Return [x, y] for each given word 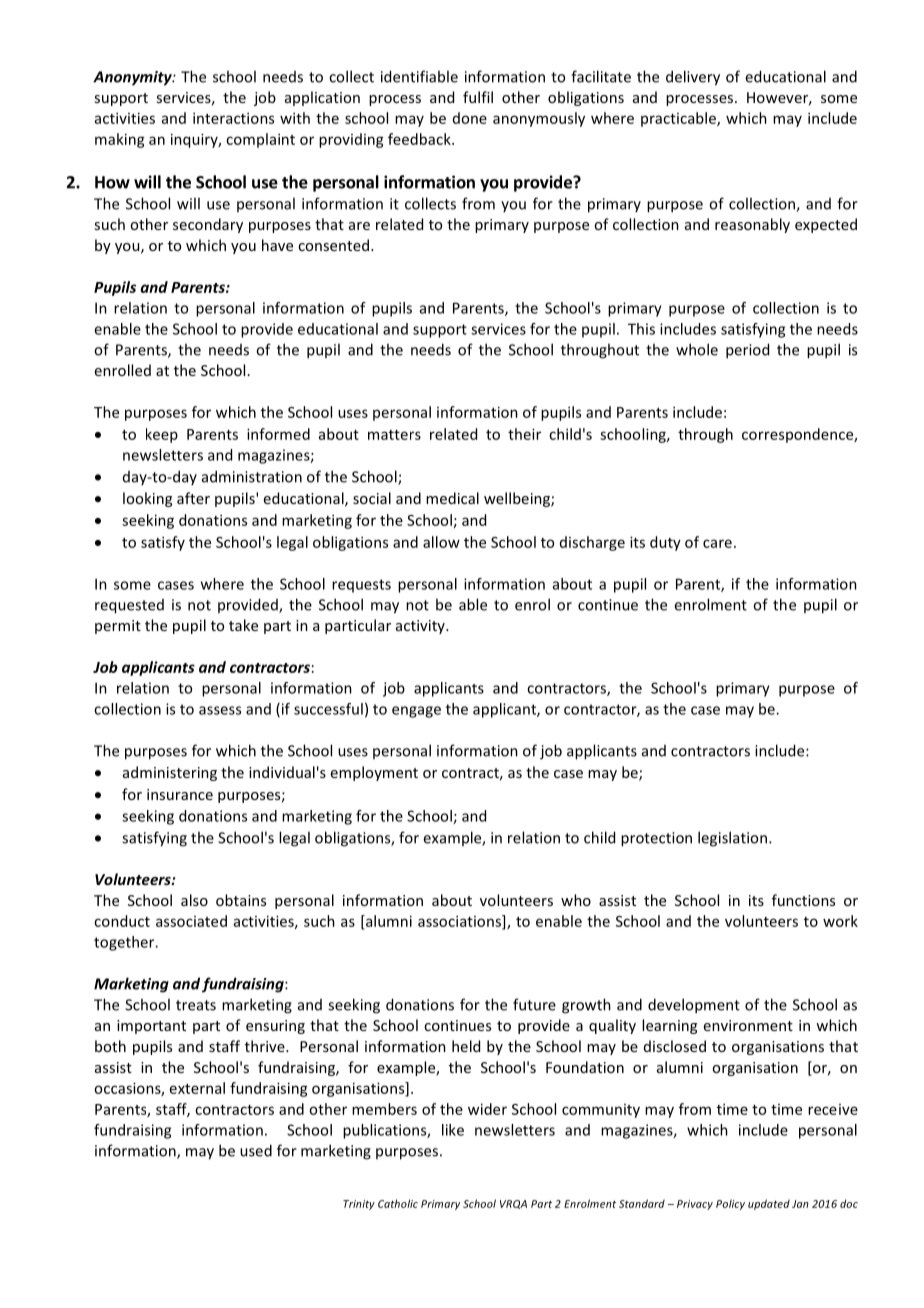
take [243, 625]
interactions [233, 118]
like [453, 1130]
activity [421, 627]
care [717, 543]
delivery [693, 78]
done [470, 118]
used [256, 1150]
